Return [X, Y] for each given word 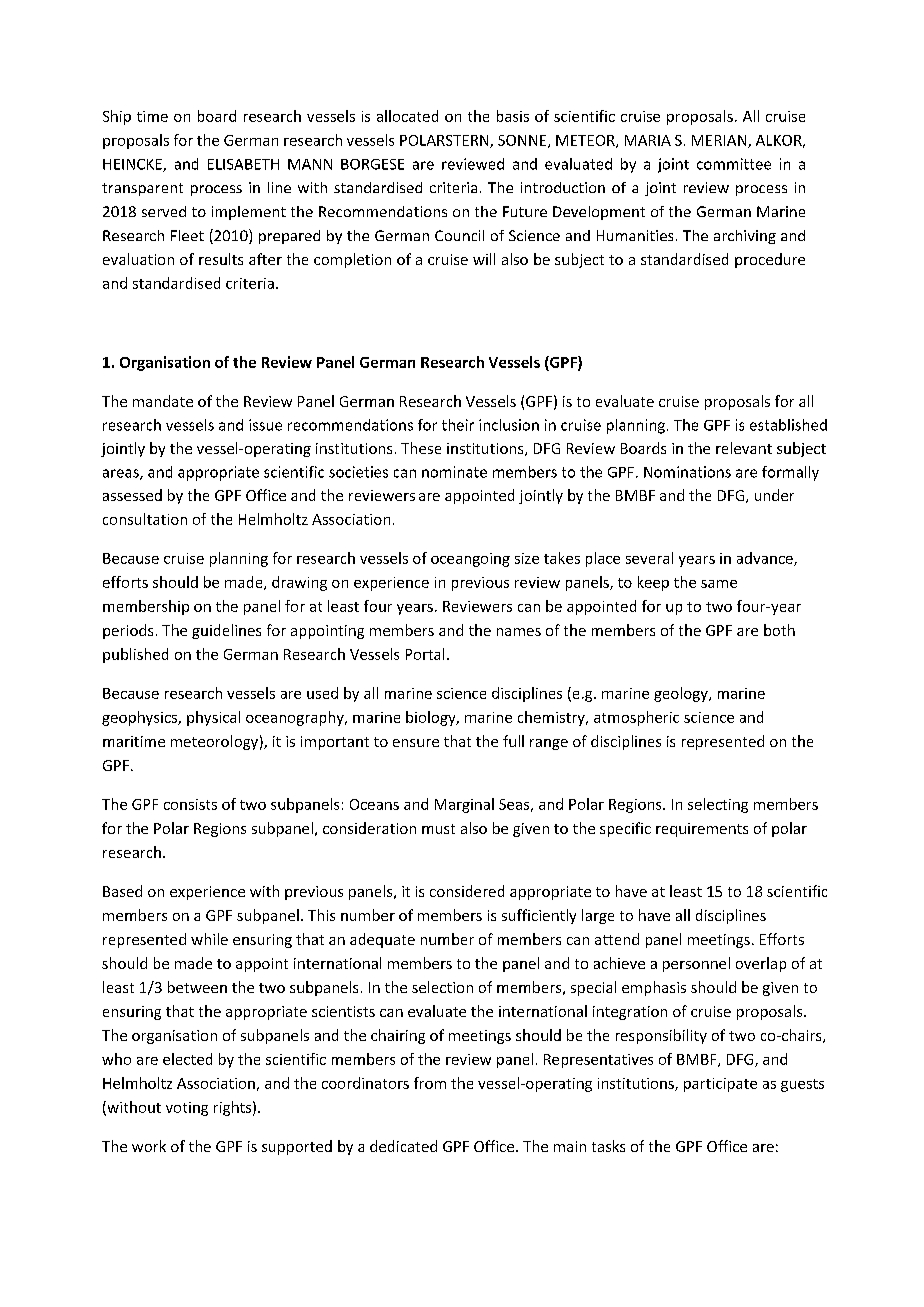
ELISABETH [243, 164]
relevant [744, 448]
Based [122, 891]
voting [187, 1109]
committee [734, 164]
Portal [425, 654]
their [458, 425]
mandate [163, 401]
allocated [407, 116]
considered [467, 891]
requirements [702, 830]
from [430, 1083]
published [135, 655]
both [779, 630]
